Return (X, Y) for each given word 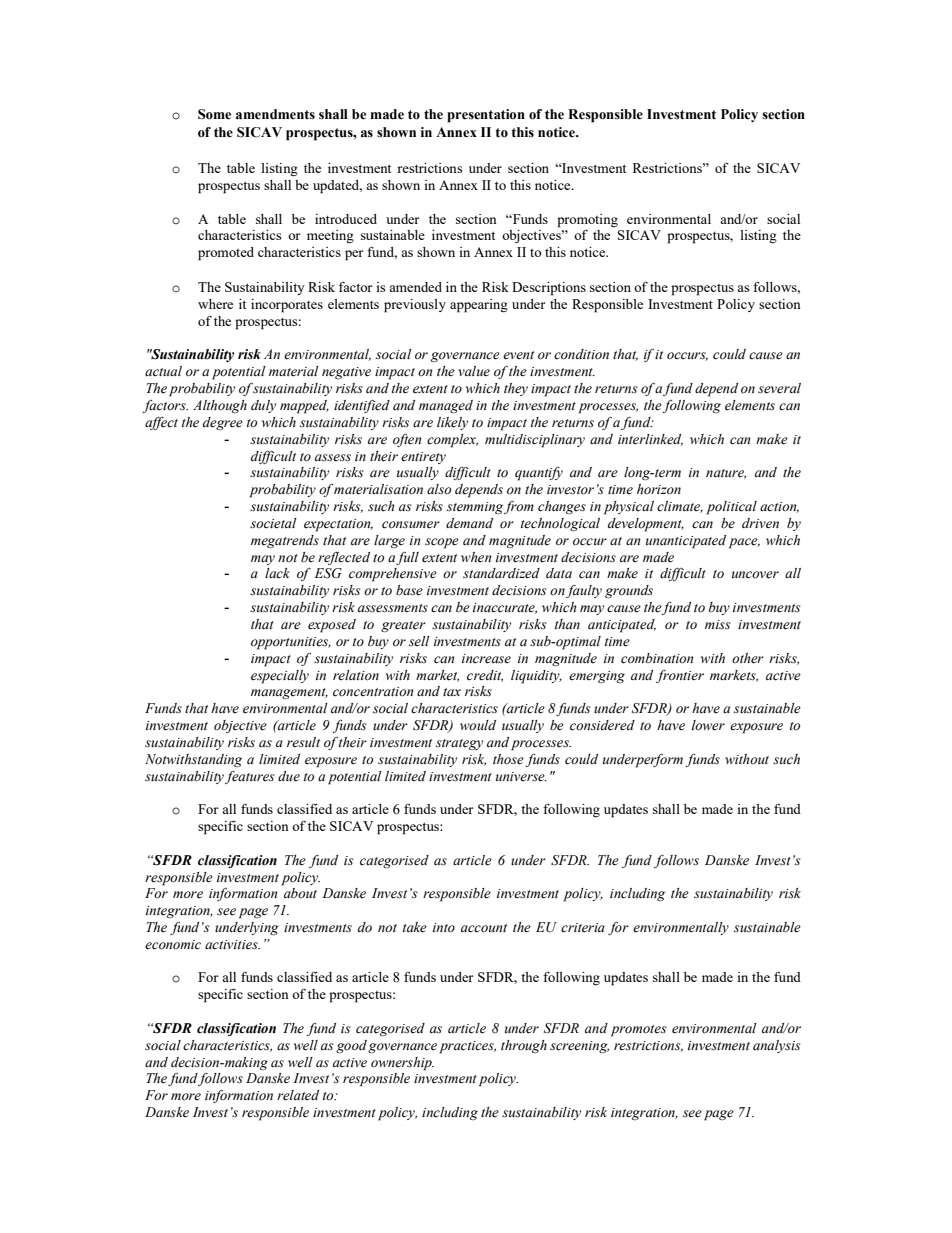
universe (521, 777)
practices (468, 1047)
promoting (587, 221)
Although (220, 406)
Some (214, 114)
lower (708, 725)
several (779, 388)
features (249, 777)
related (298, 1095)
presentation (486, 116)
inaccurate (505, 608)
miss (717, 625)
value (474, 371)
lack (277, 573)
